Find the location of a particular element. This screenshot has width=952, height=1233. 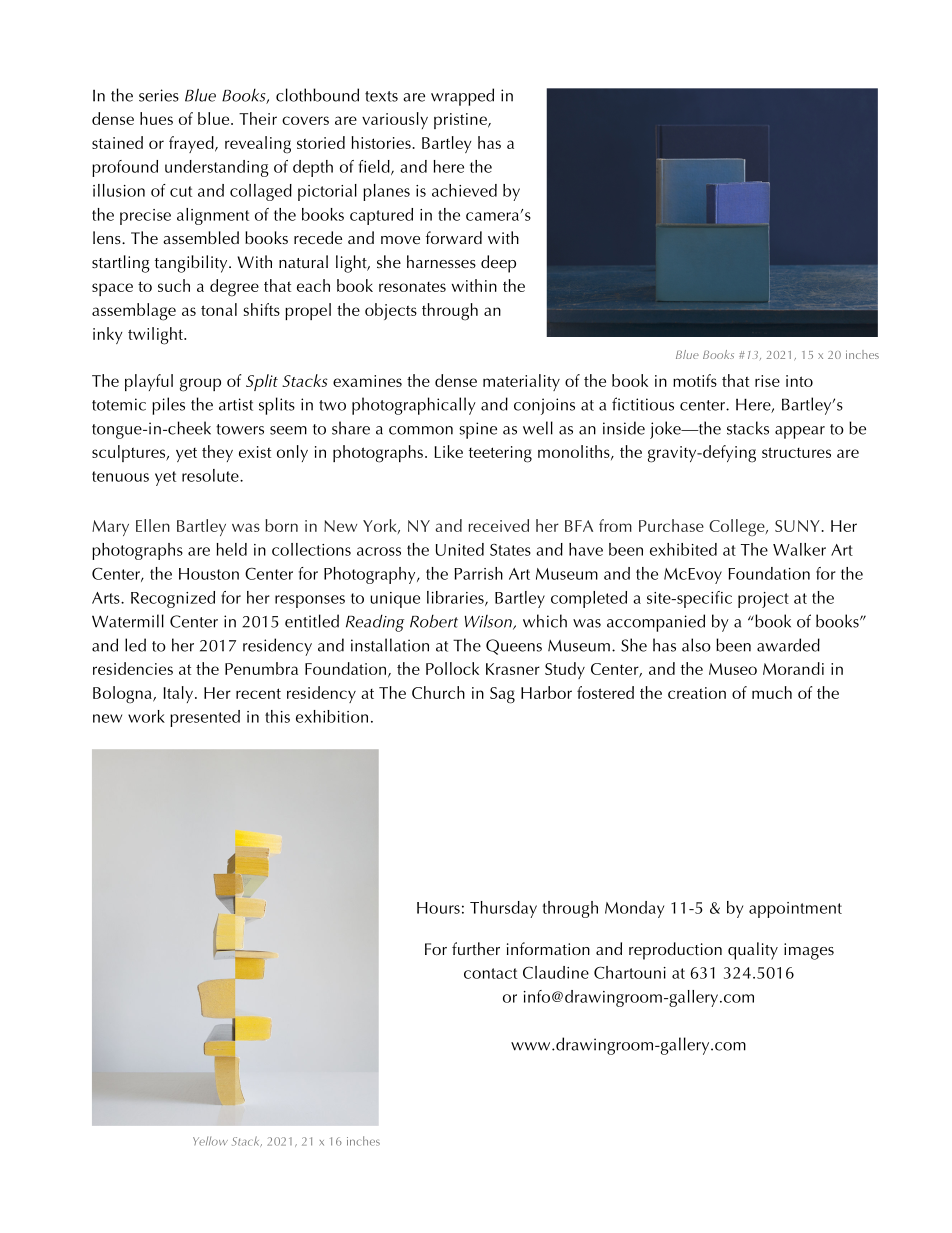

photographically is located at coordinates (414, 406).
